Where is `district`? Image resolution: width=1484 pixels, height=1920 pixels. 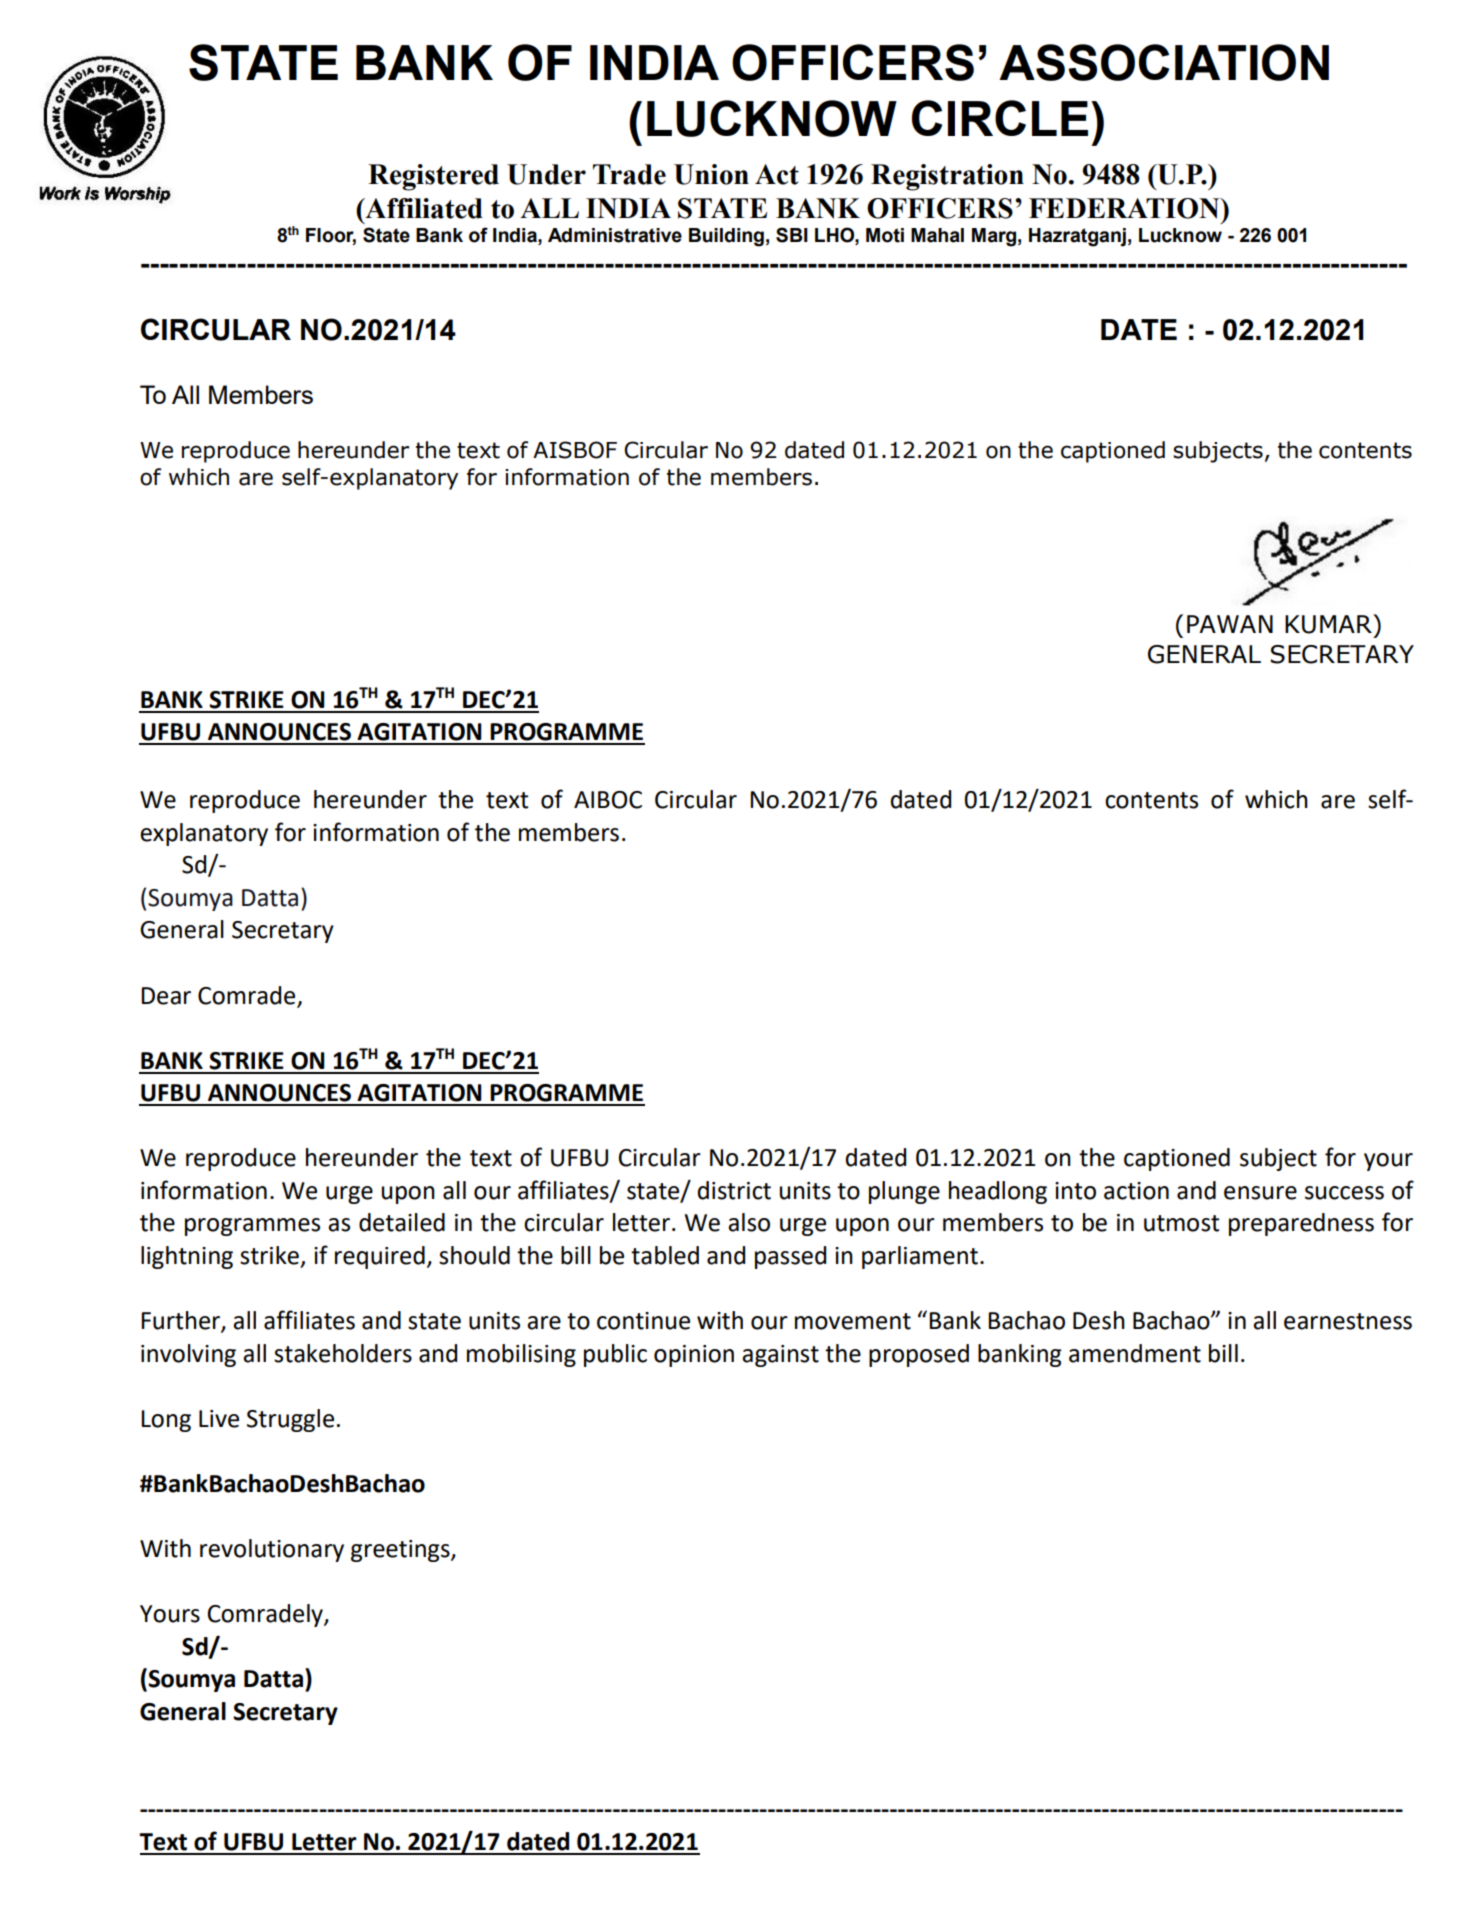
district is located at coordinates (734, 1190).
